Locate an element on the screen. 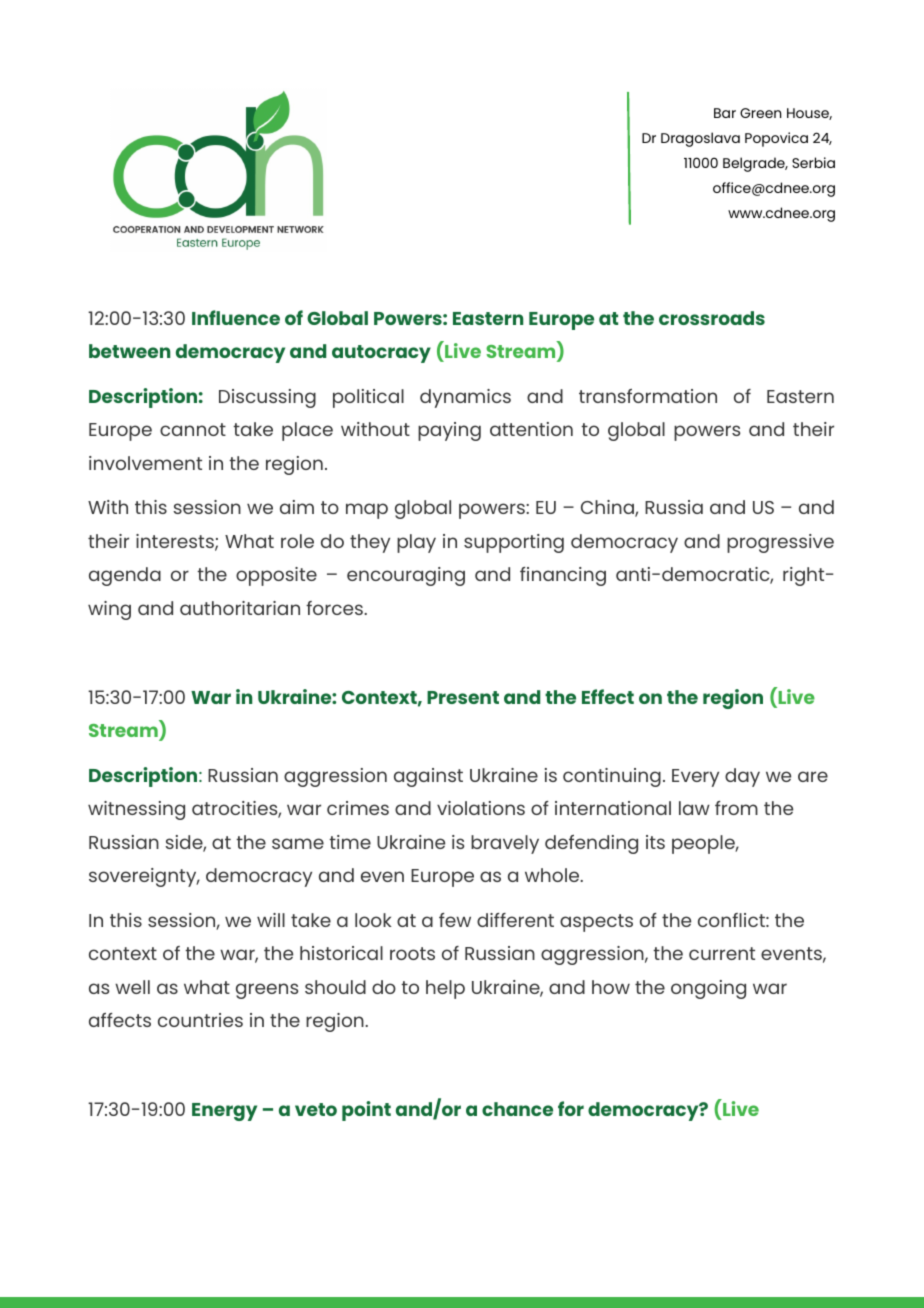 The height and width of the screenshot is (1308, 924). authoritarian is located at coordinates (240, 608).
